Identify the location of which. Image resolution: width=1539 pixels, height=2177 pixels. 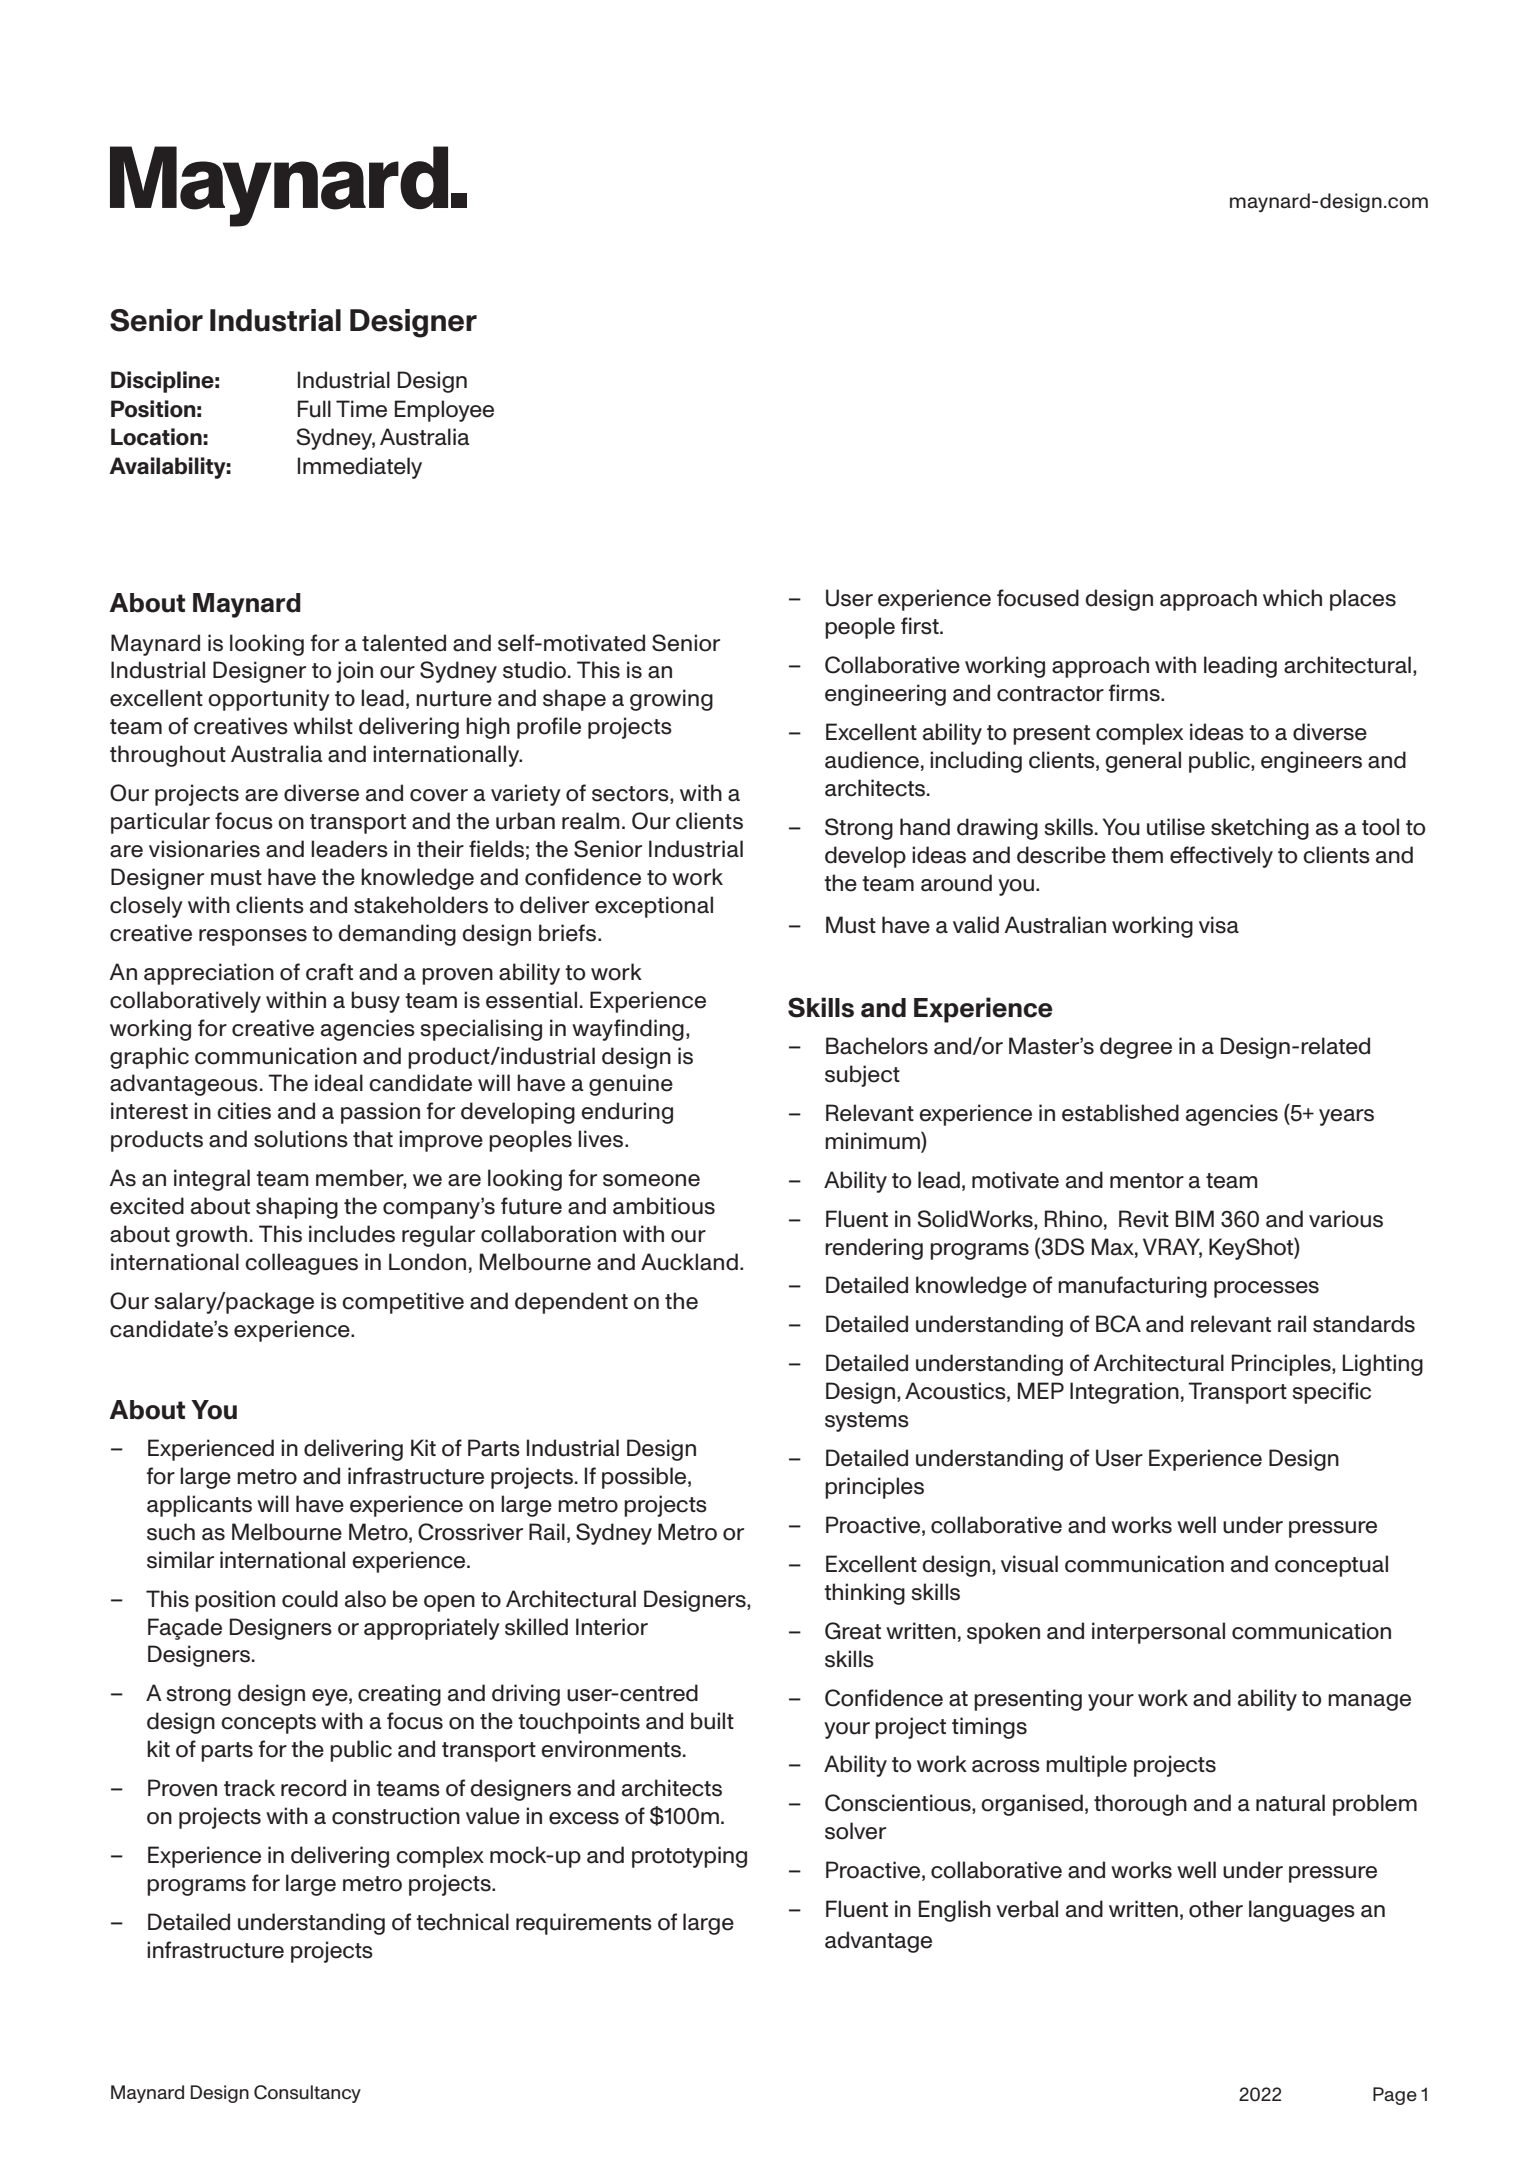
(1292, 598).
